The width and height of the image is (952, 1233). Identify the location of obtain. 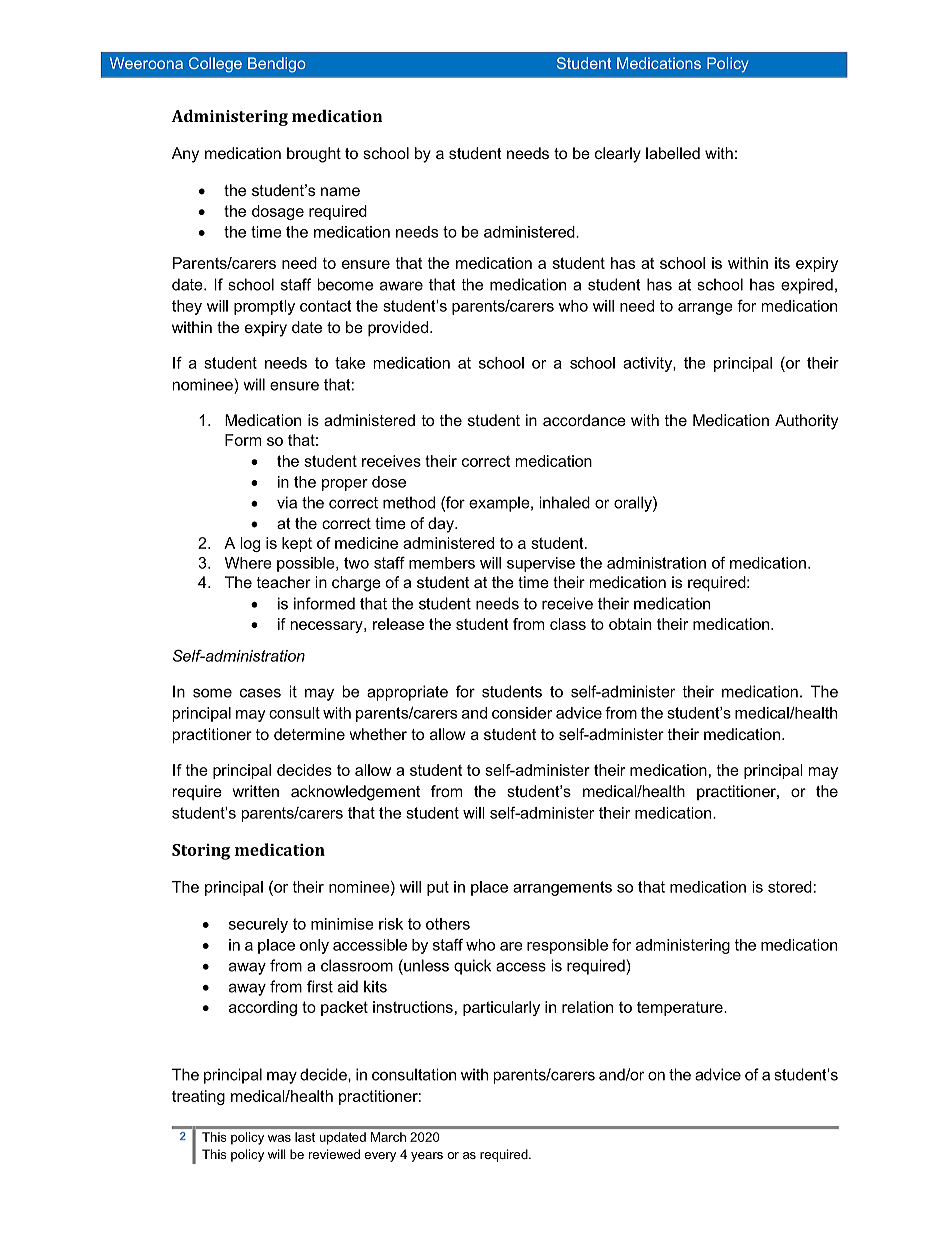
(630, 624).
